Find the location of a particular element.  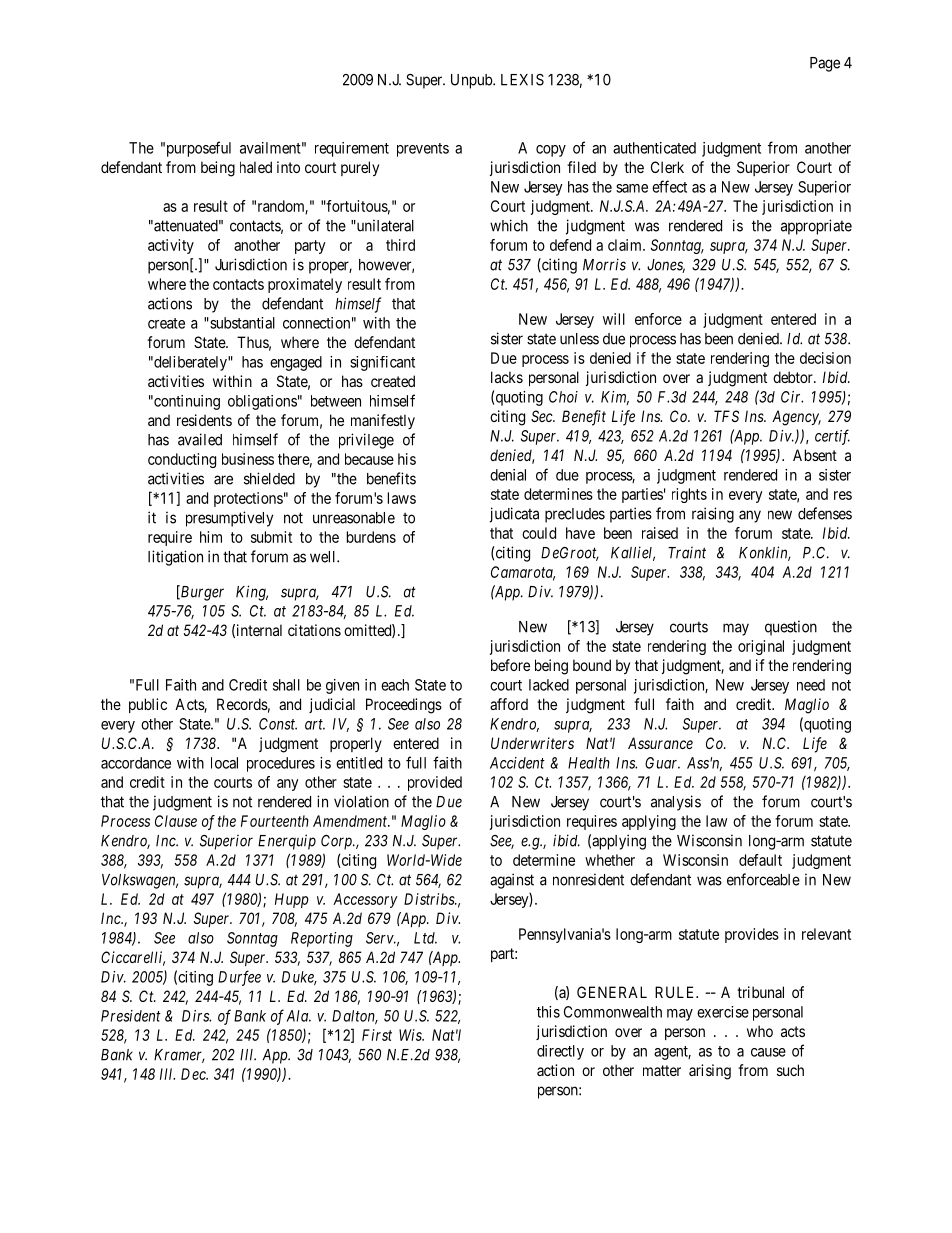

lacks is located at coordinates (507, 377).
